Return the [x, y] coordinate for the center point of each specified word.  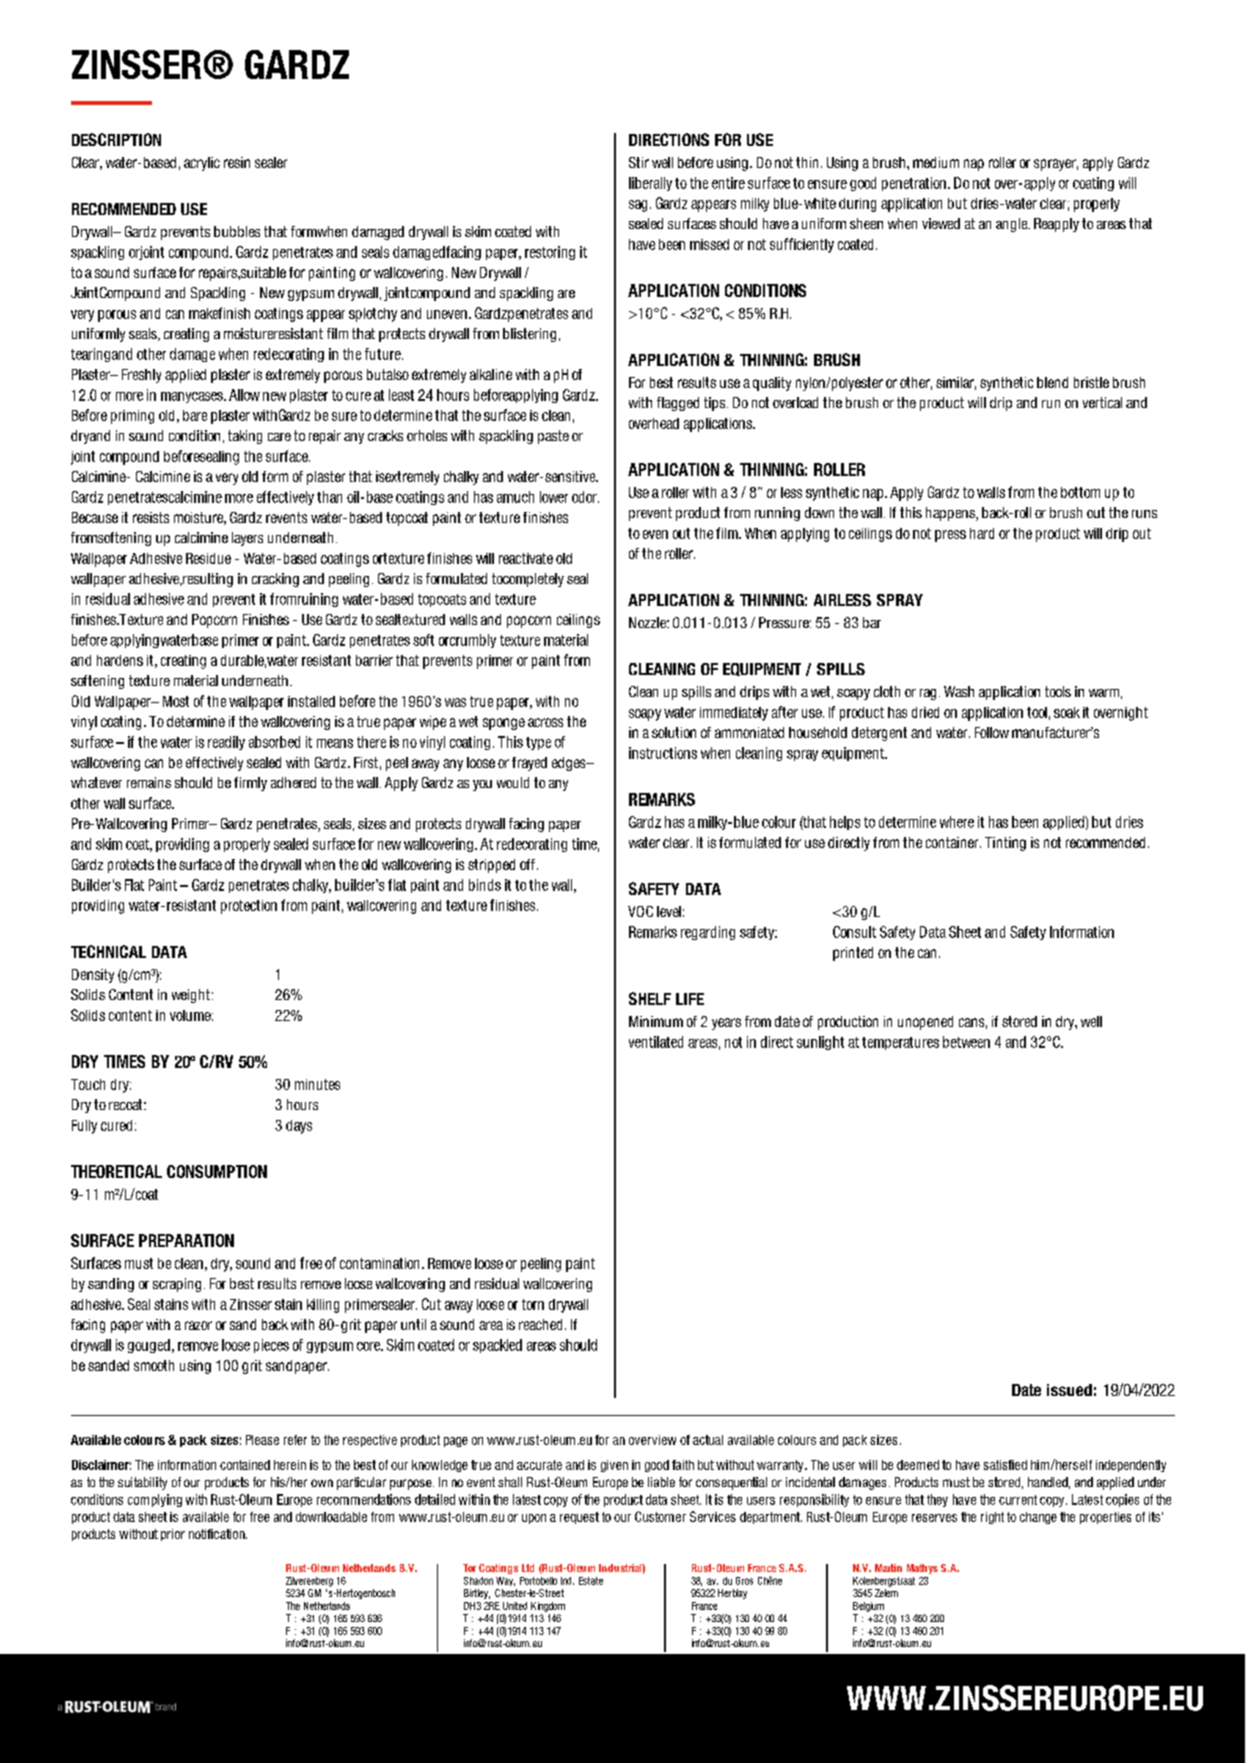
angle [1013, 225]
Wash [959, 691]
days [299, 1127]
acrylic [202, 164]
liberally [650, 184]
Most [176, 701]
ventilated [656, 1042]
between [966, 1042]
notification [218, 1534]
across [545, 722]
